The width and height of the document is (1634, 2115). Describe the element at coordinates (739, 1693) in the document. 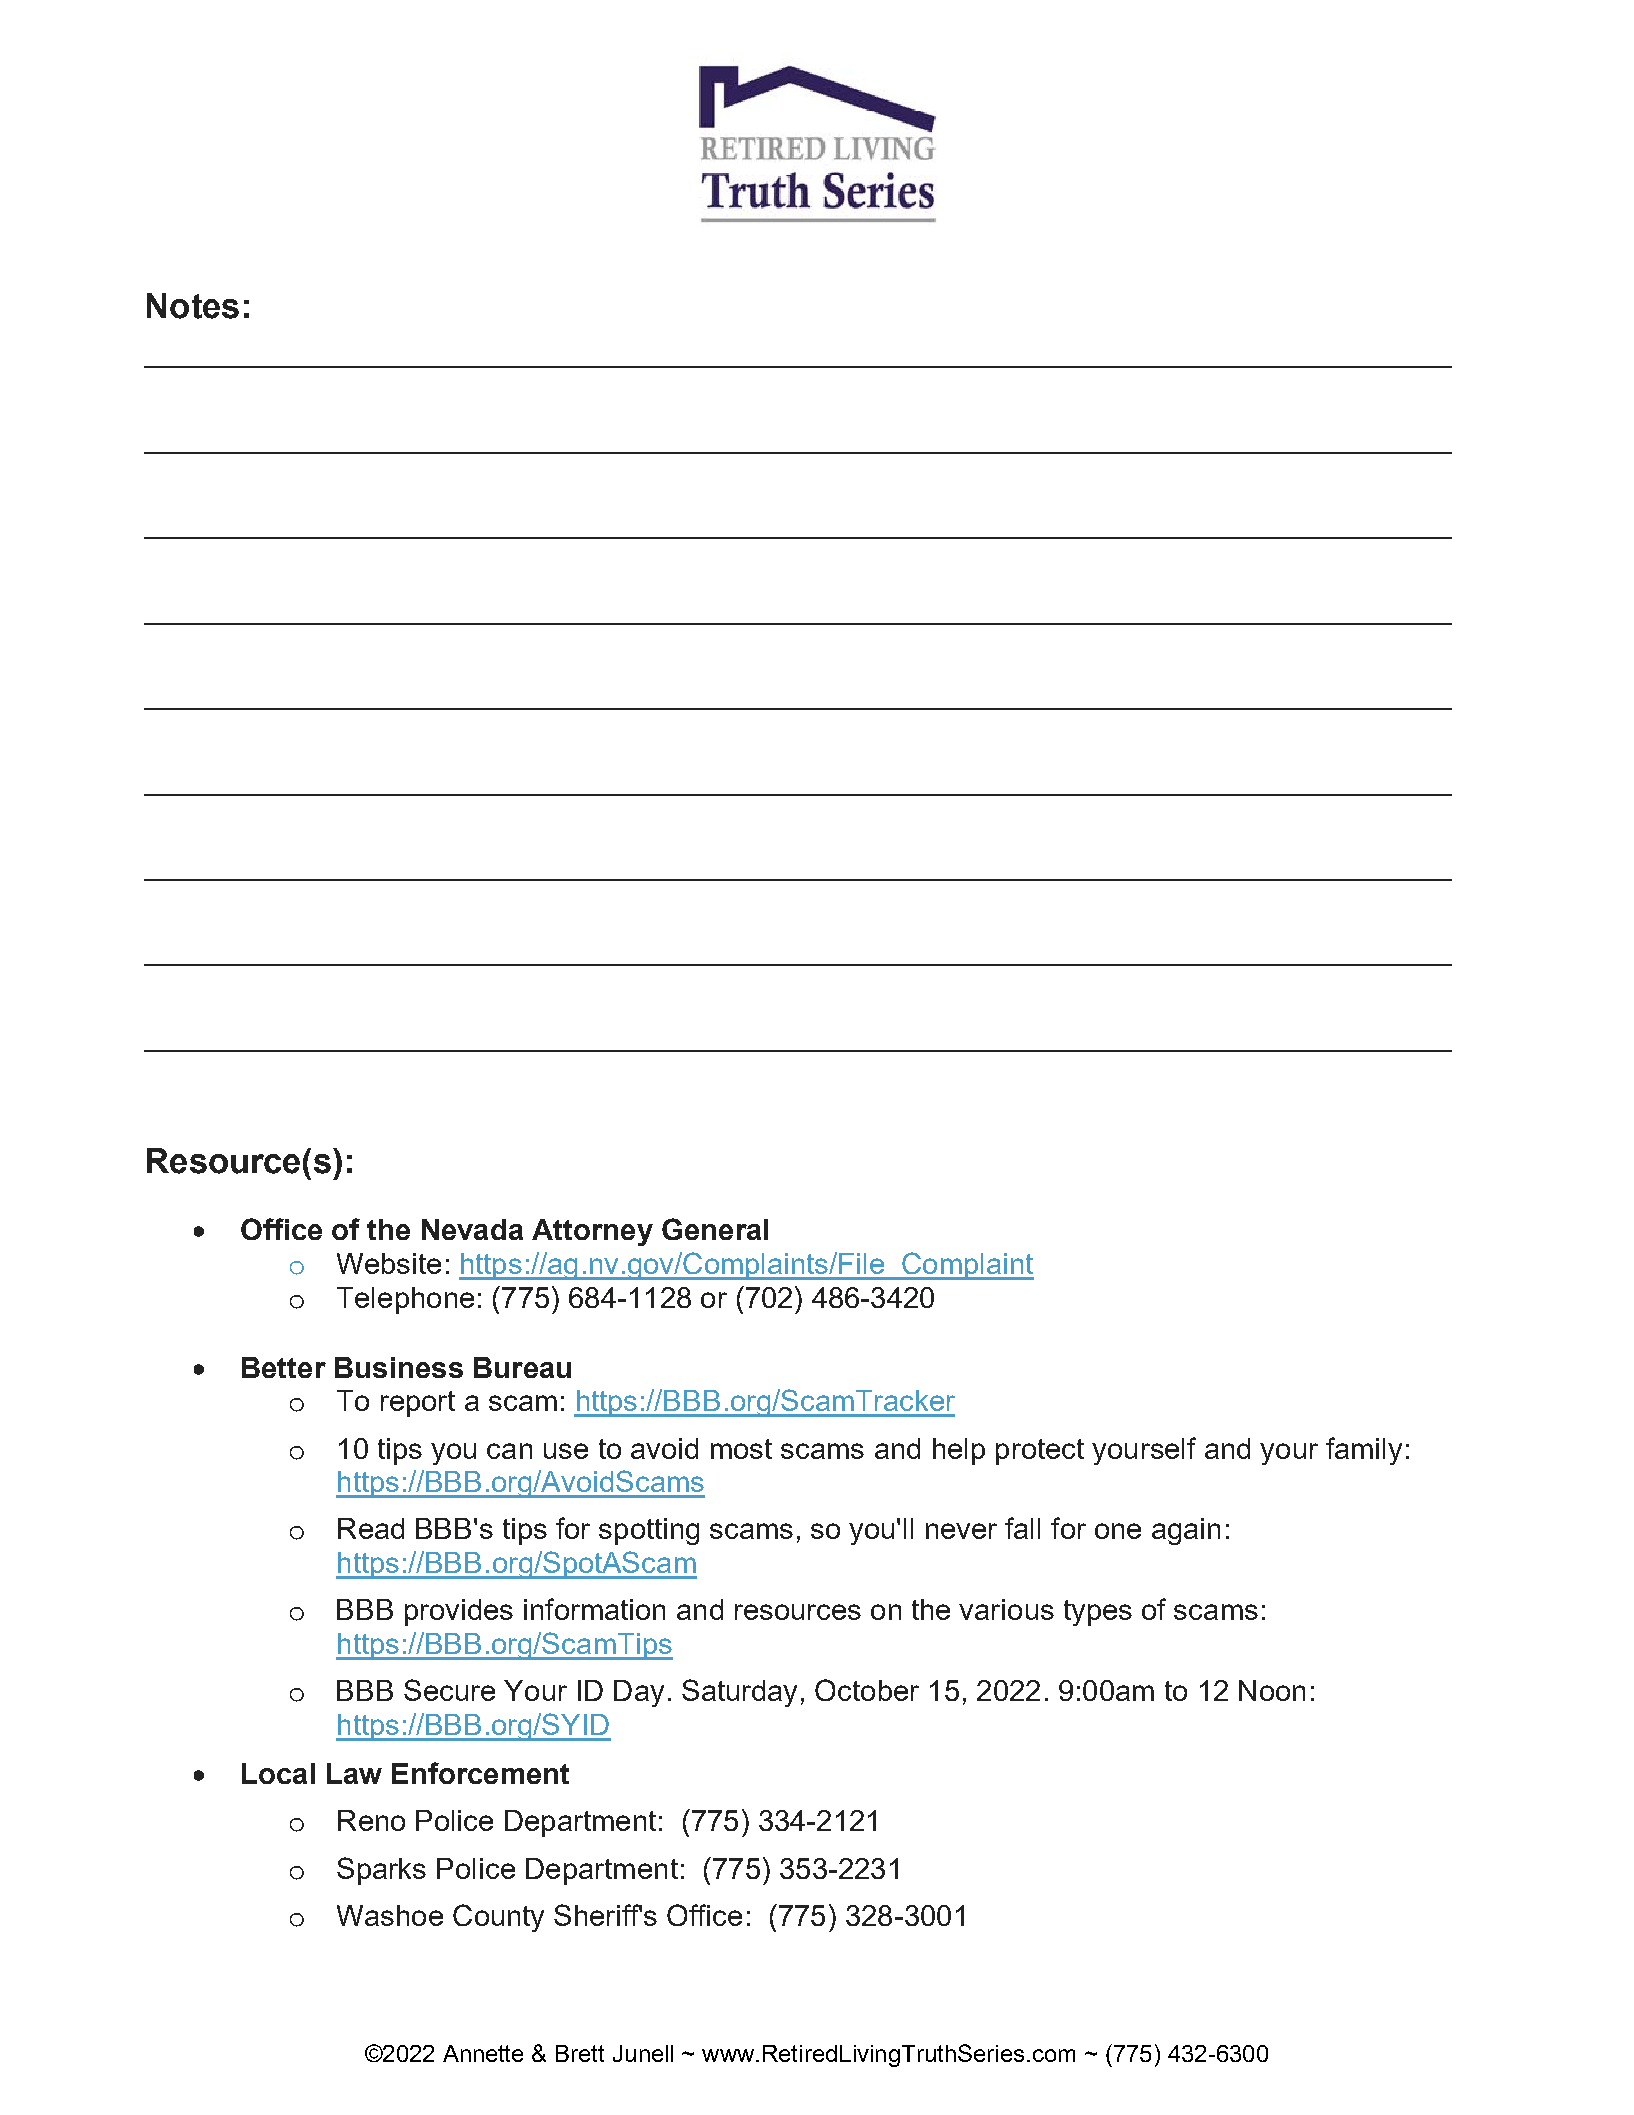

I see `Saturday` at that location.
